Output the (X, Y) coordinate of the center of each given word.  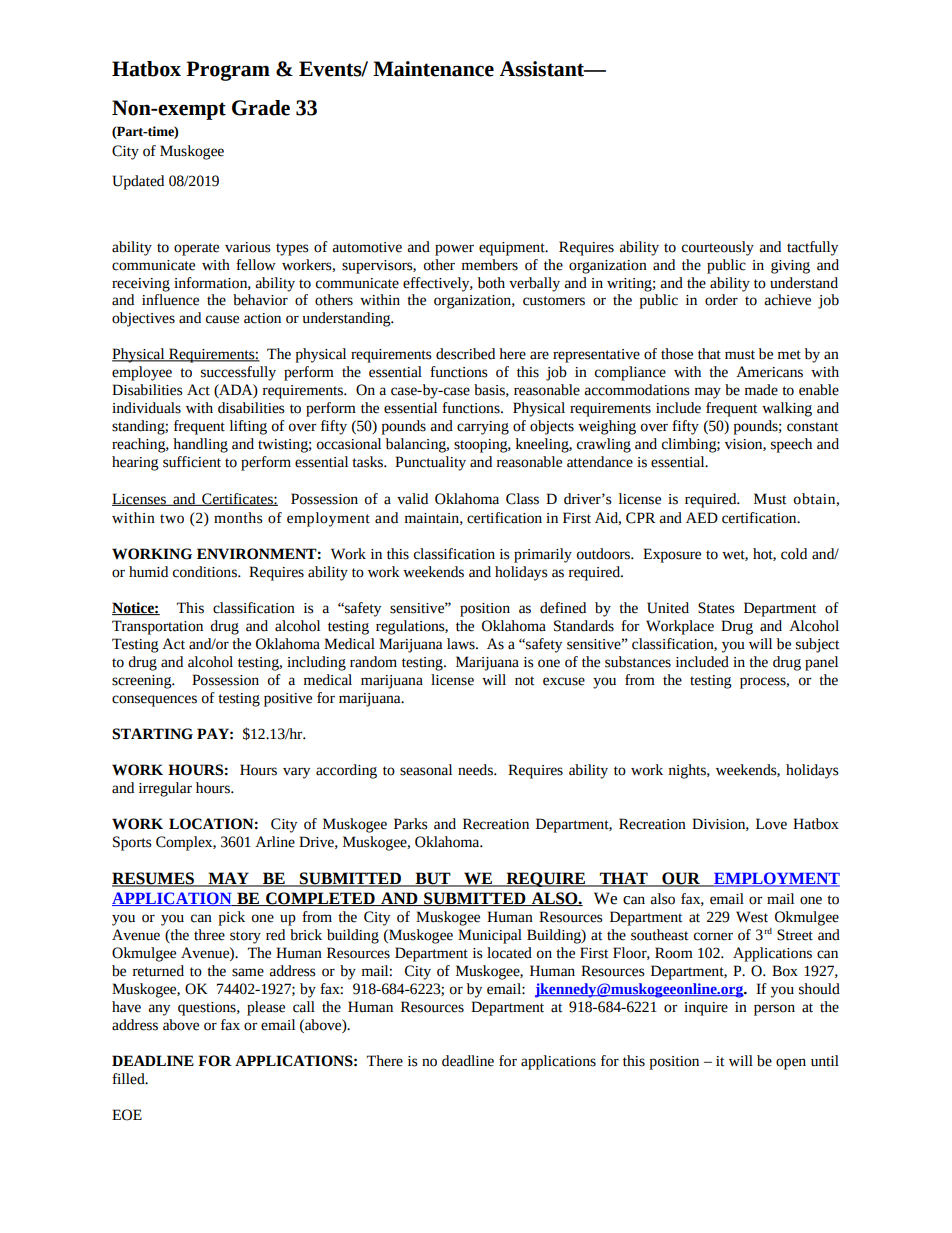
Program (228, 71)
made (761, 390)
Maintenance (433, 69)
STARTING (152, 734)
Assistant (543, 69)
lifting (248, 427)
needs (476, 770)
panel (821, 663)
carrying (483, 428)
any (159, 1010)
